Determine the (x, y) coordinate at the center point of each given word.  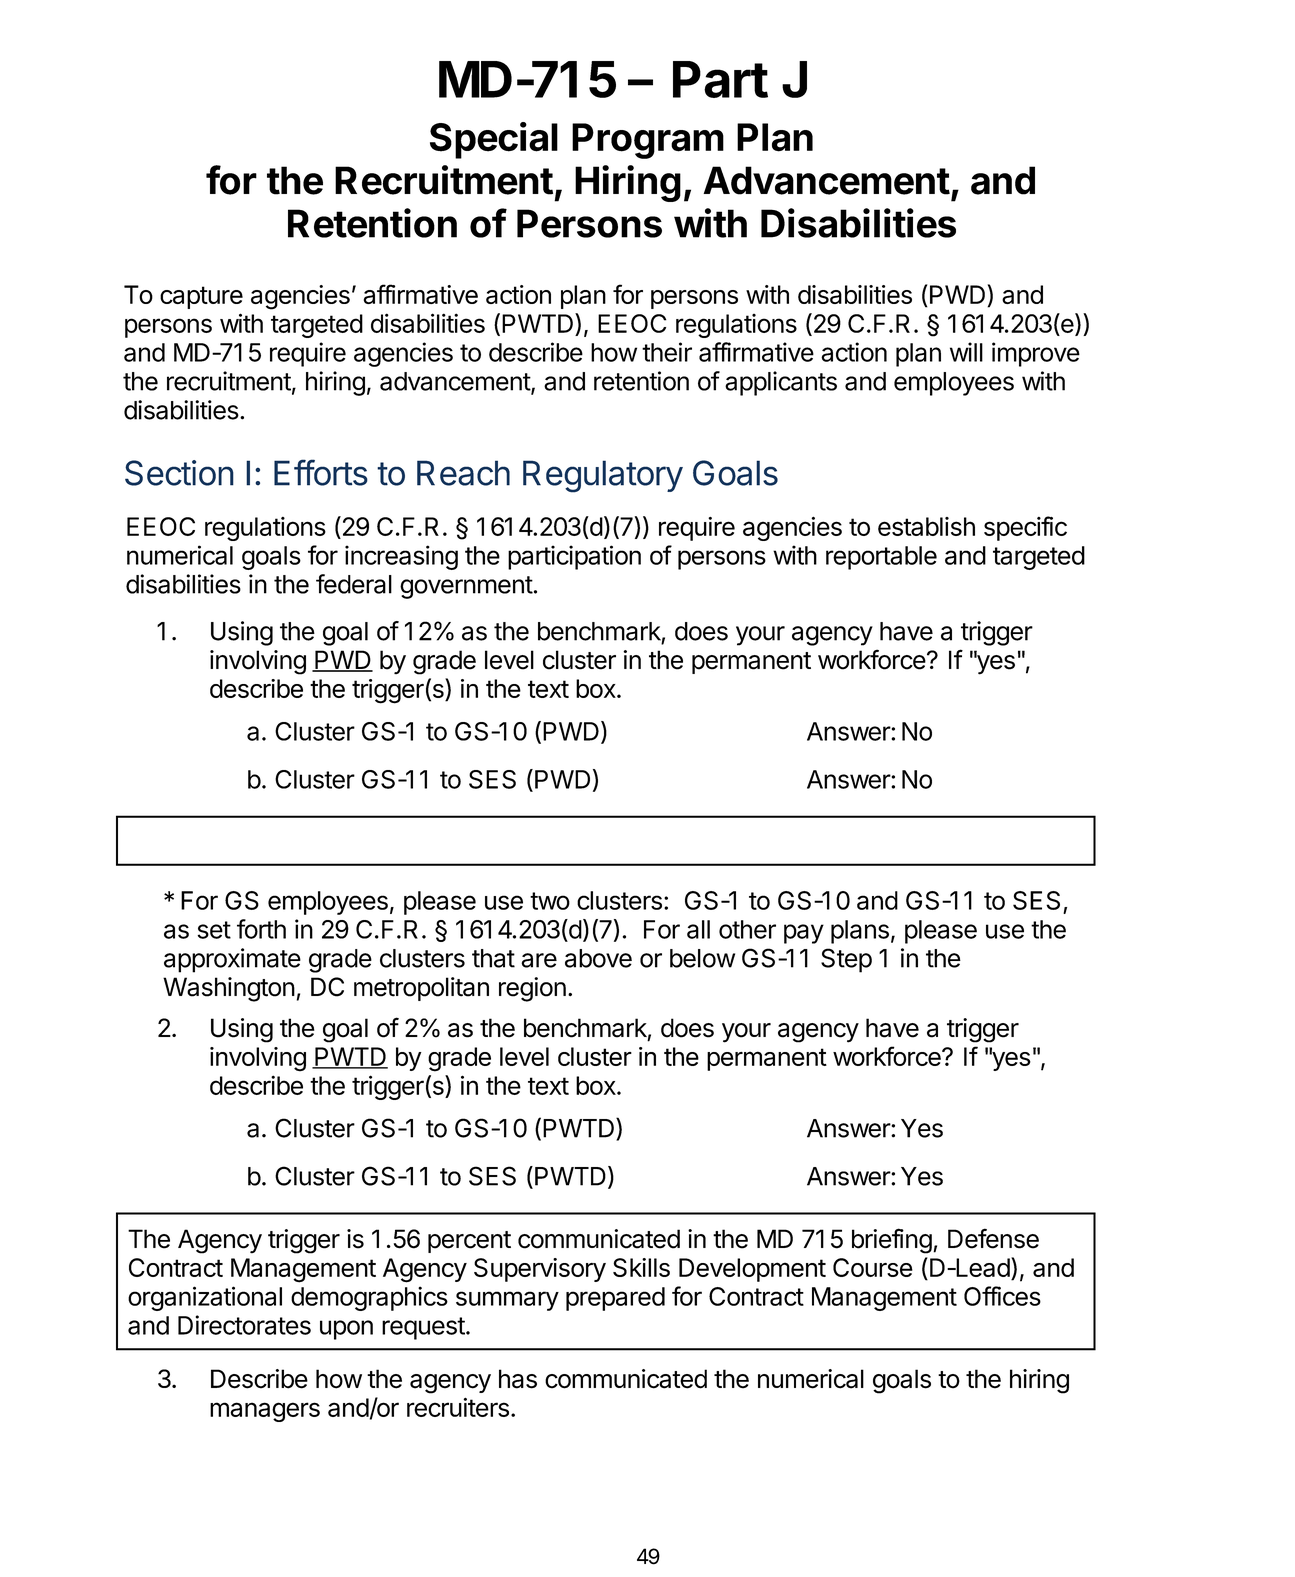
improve (1036, 354)
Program (648, 141)
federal (354, 584)
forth (261, 929)
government (466, 587)
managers (265, 1412)
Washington (229, 989)
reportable (881, 558)
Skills (641, 1267)
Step (846, 960)
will (966, 352)
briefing (892, 1241)
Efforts (321, 472)
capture (201, 297)
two (550, 901)
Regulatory (603, 476)
